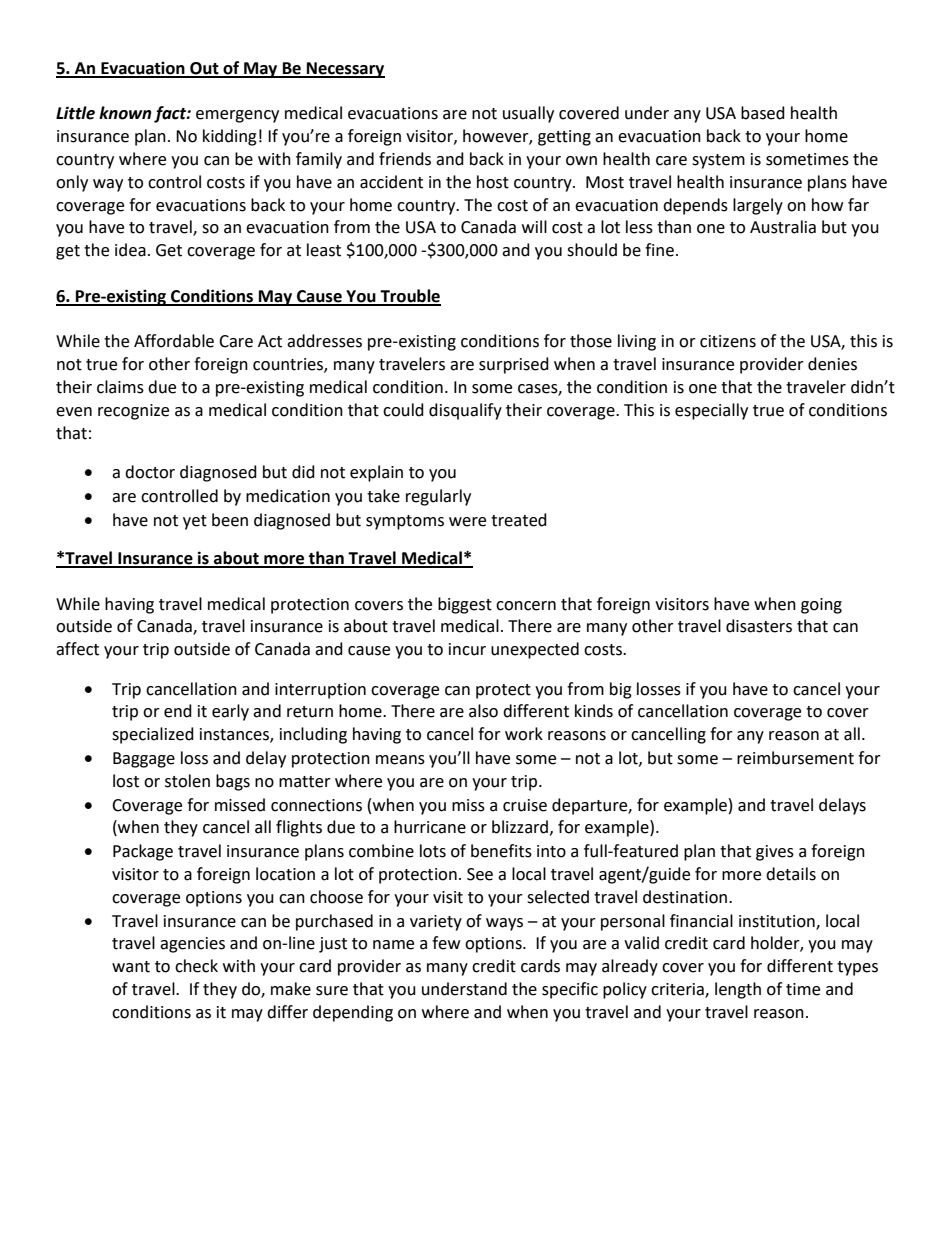 The height and width of the screenshot is (1233, 952). I want to click on were, so click(467, 522).
